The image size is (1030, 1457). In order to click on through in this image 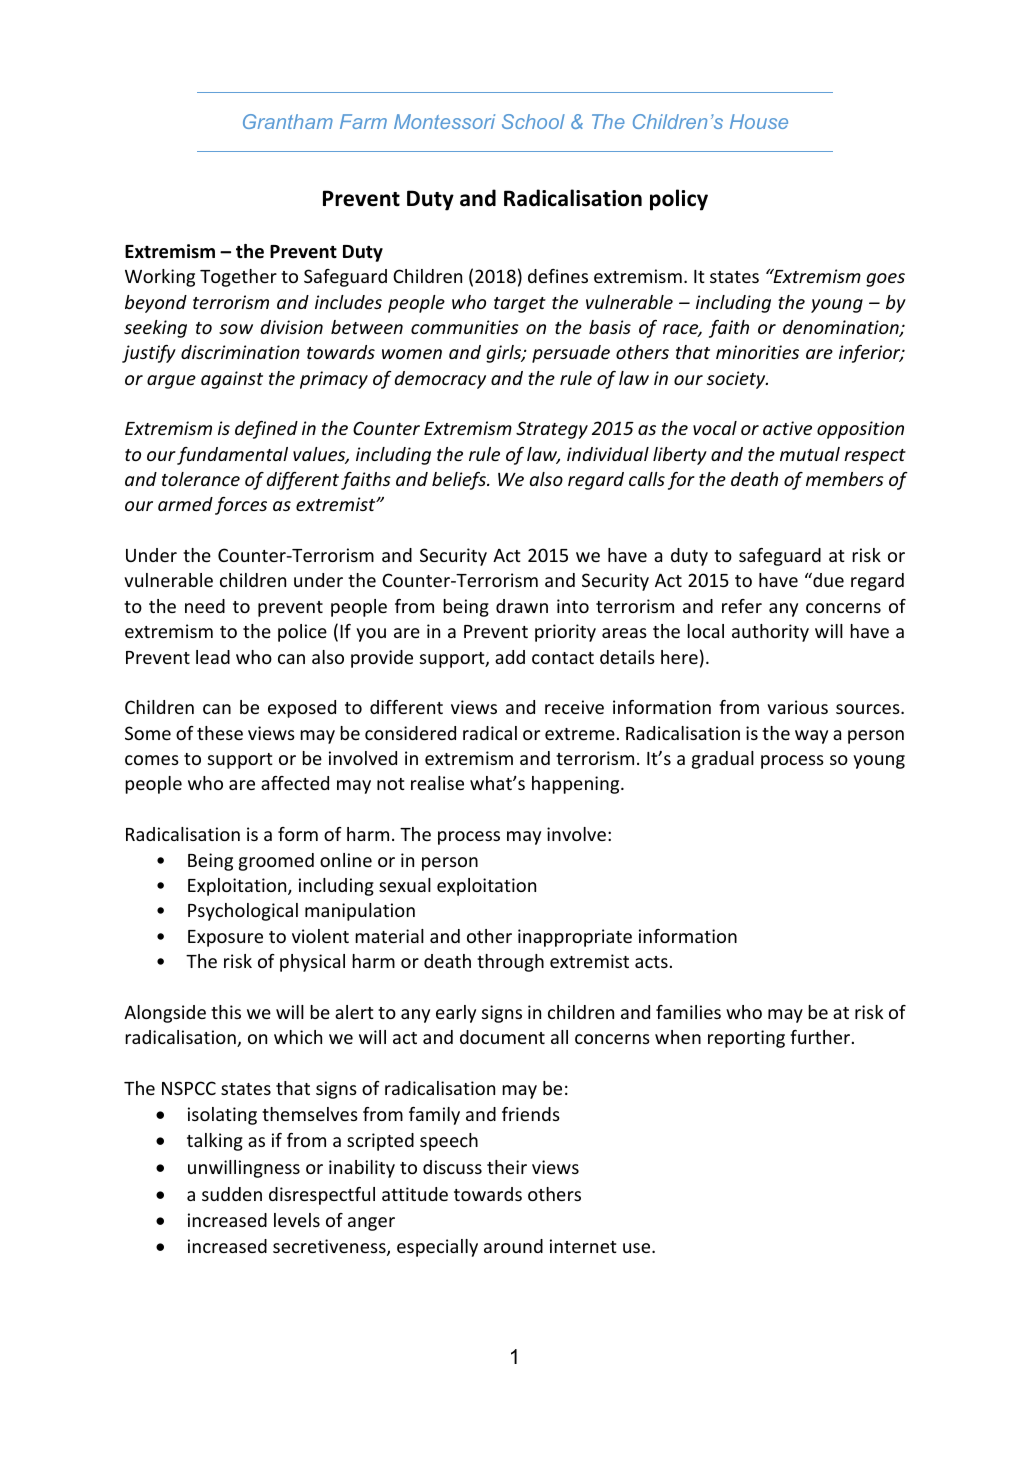, I will do `click(510, 963)`.
